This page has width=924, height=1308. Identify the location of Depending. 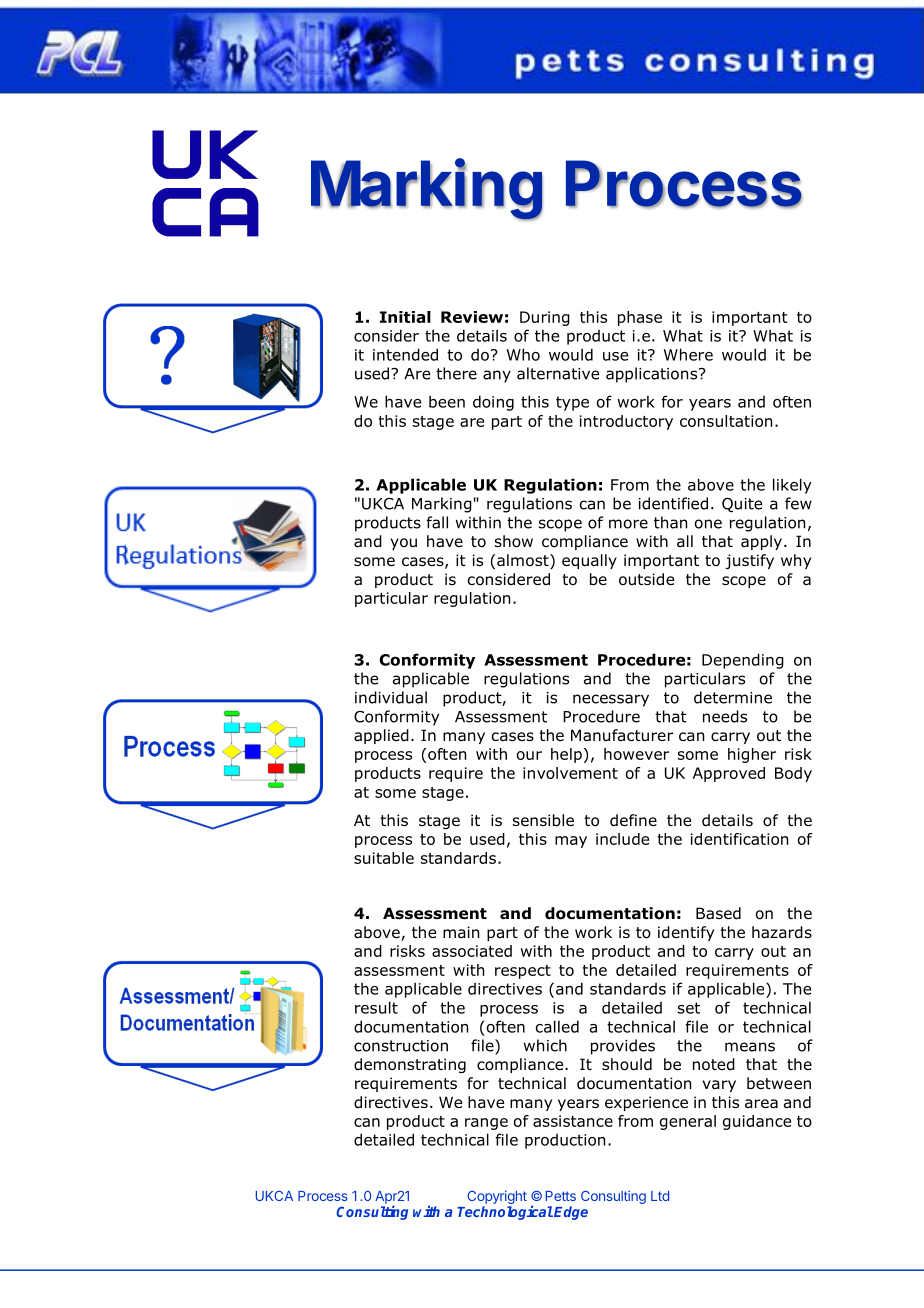
(743, 661).
